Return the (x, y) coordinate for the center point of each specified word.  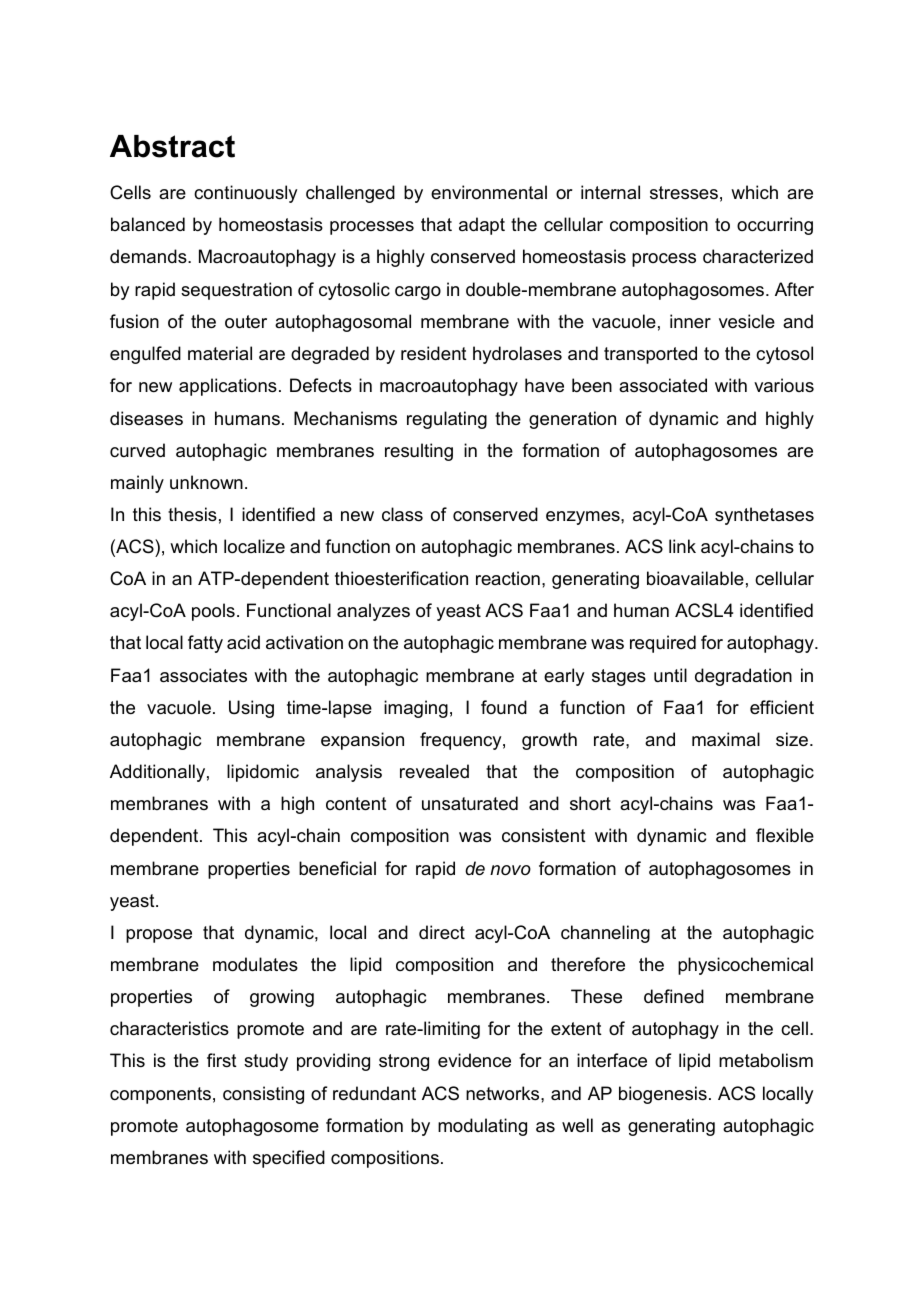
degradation (743, 677)
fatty (205, 644)
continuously (245, 194)
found (504, 707)
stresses (684, 193)
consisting (263, 1095)
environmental (489, 192)
